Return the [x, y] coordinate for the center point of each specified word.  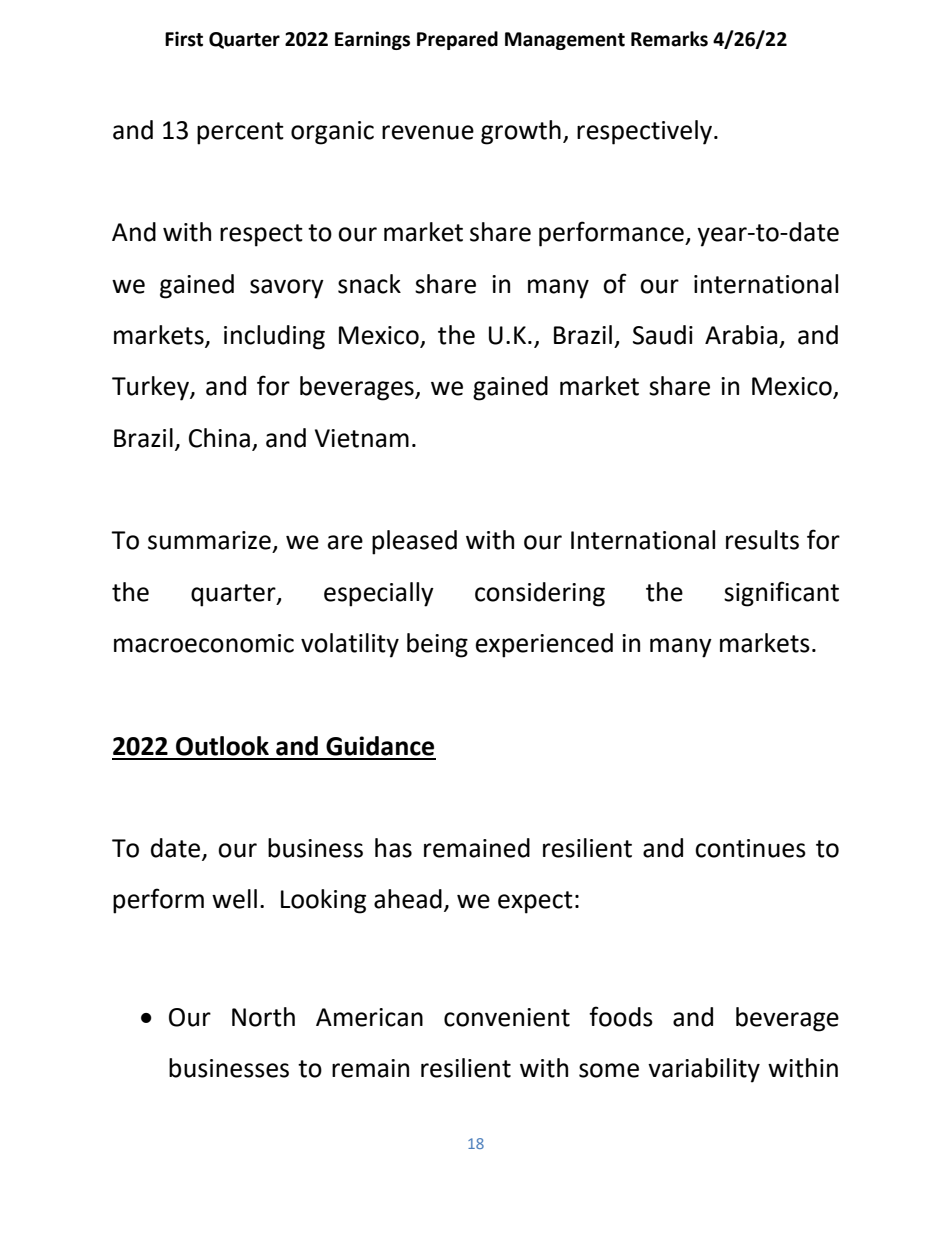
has [393, 848]
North [263, 1017]
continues [750, 848]
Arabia [741, 335]
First [184, 39]
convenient [507, 1017]
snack [369, 284]
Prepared [457, 40]
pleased [414, 542]
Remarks [669, 39]
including [274, 337]
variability [704, 1070]
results [762, 540]
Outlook [222, 746]
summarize [209, 540]
